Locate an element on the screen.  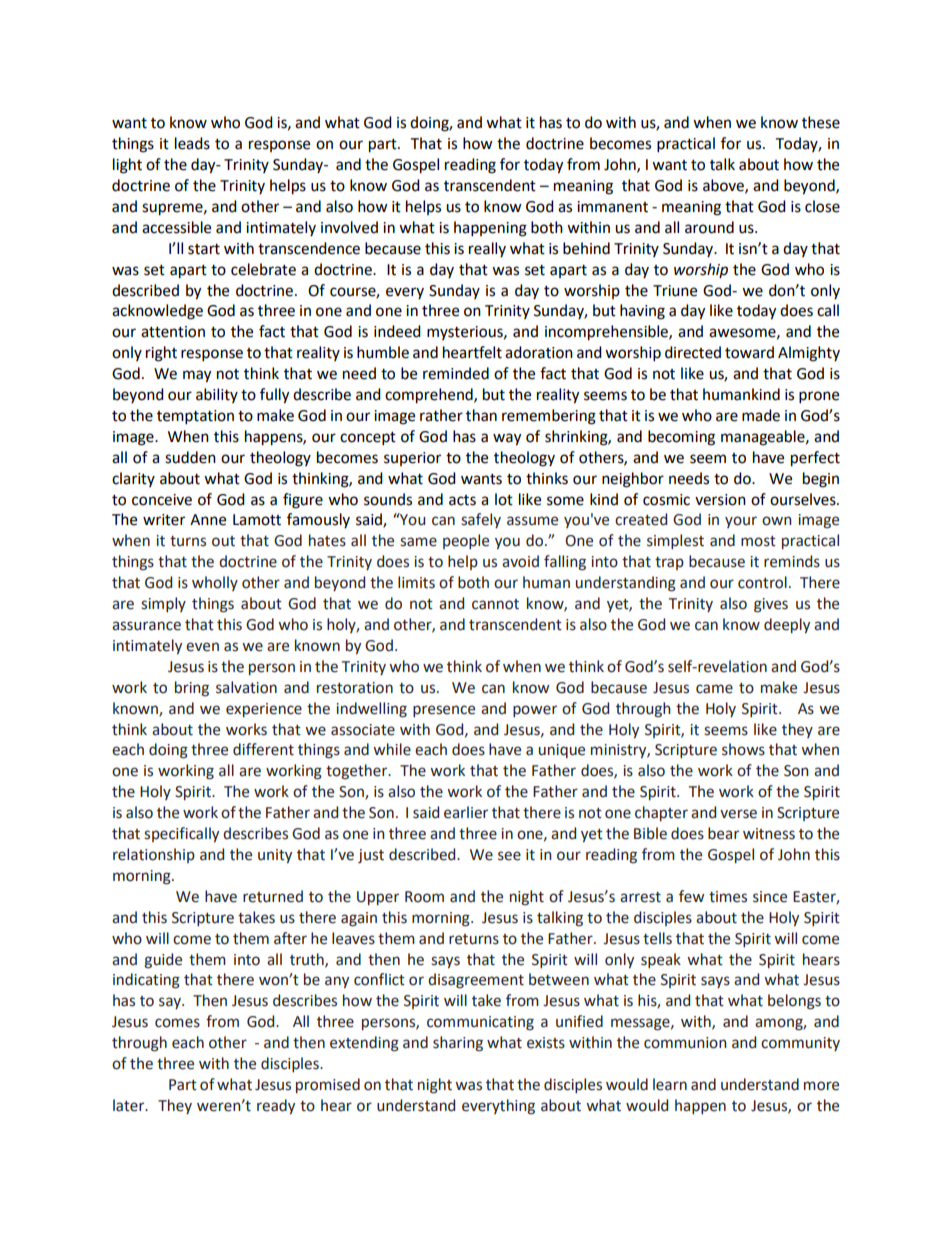
really is located at coordinates (487, 249).
